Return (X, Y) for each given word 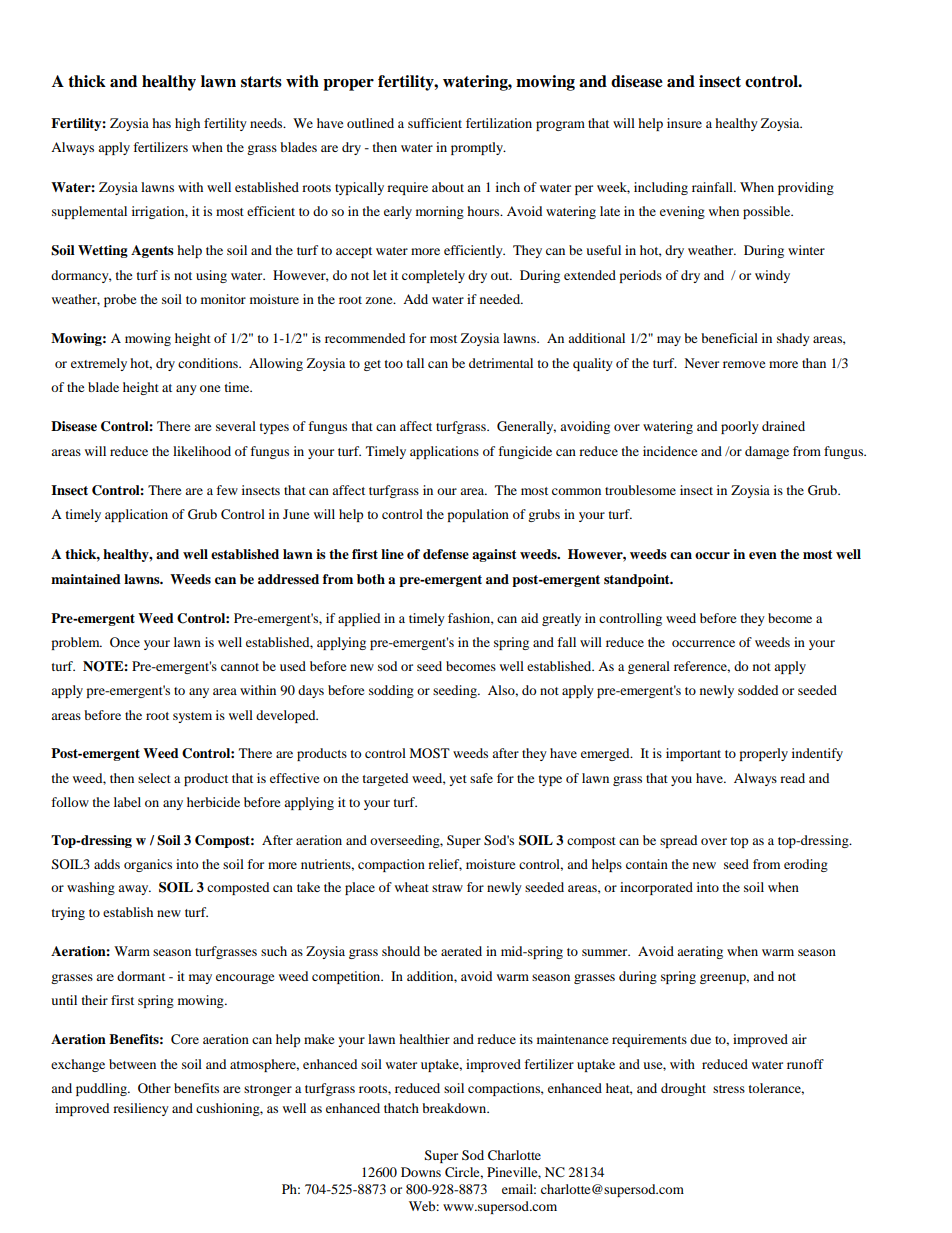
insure (684, 123)
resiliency (141, 1109)
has (161, 123)
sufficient (435, 123)
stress (729, 1089)
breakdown (455, 1108)
